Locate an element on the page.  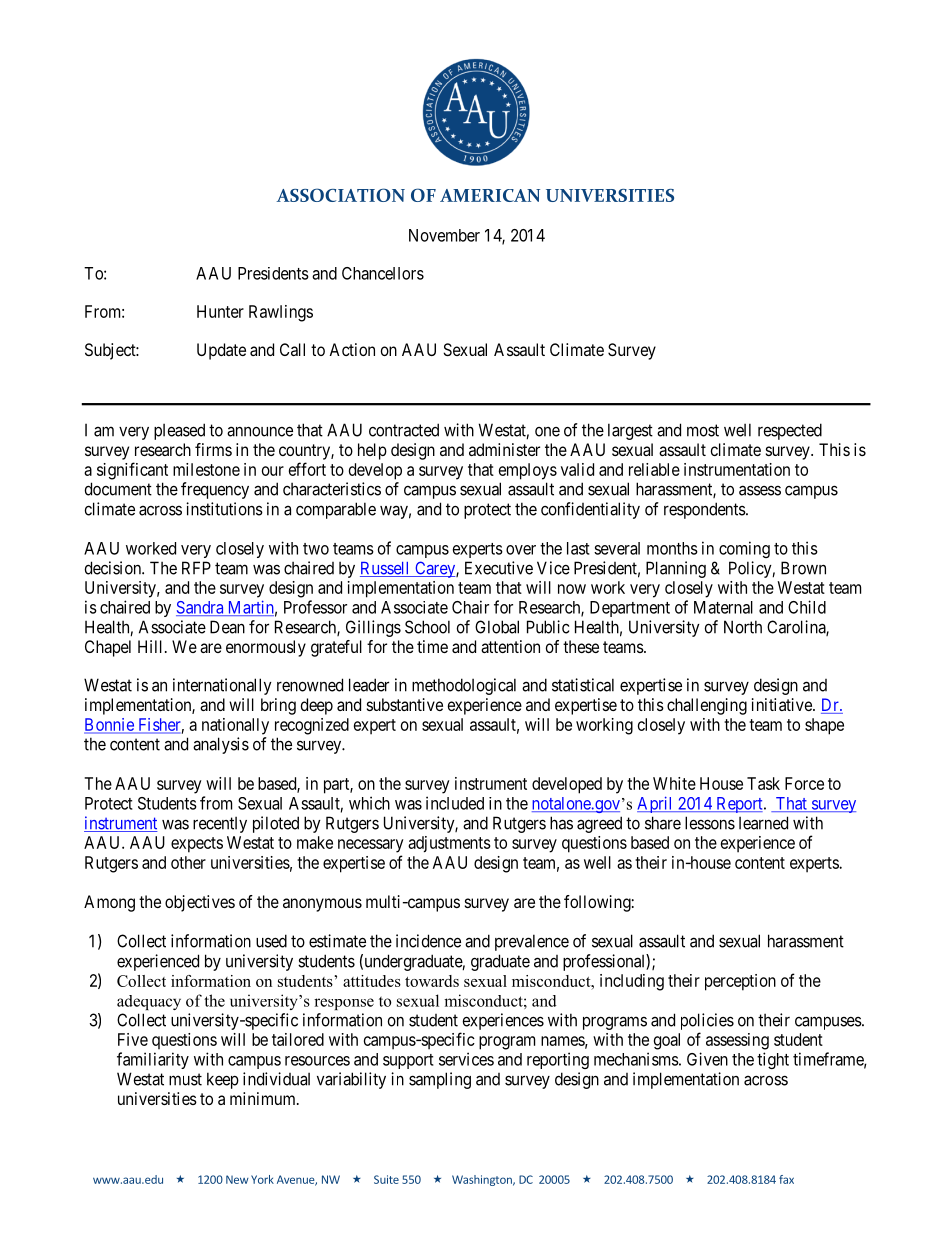
Suite is located at coordinates (386, 1179).
